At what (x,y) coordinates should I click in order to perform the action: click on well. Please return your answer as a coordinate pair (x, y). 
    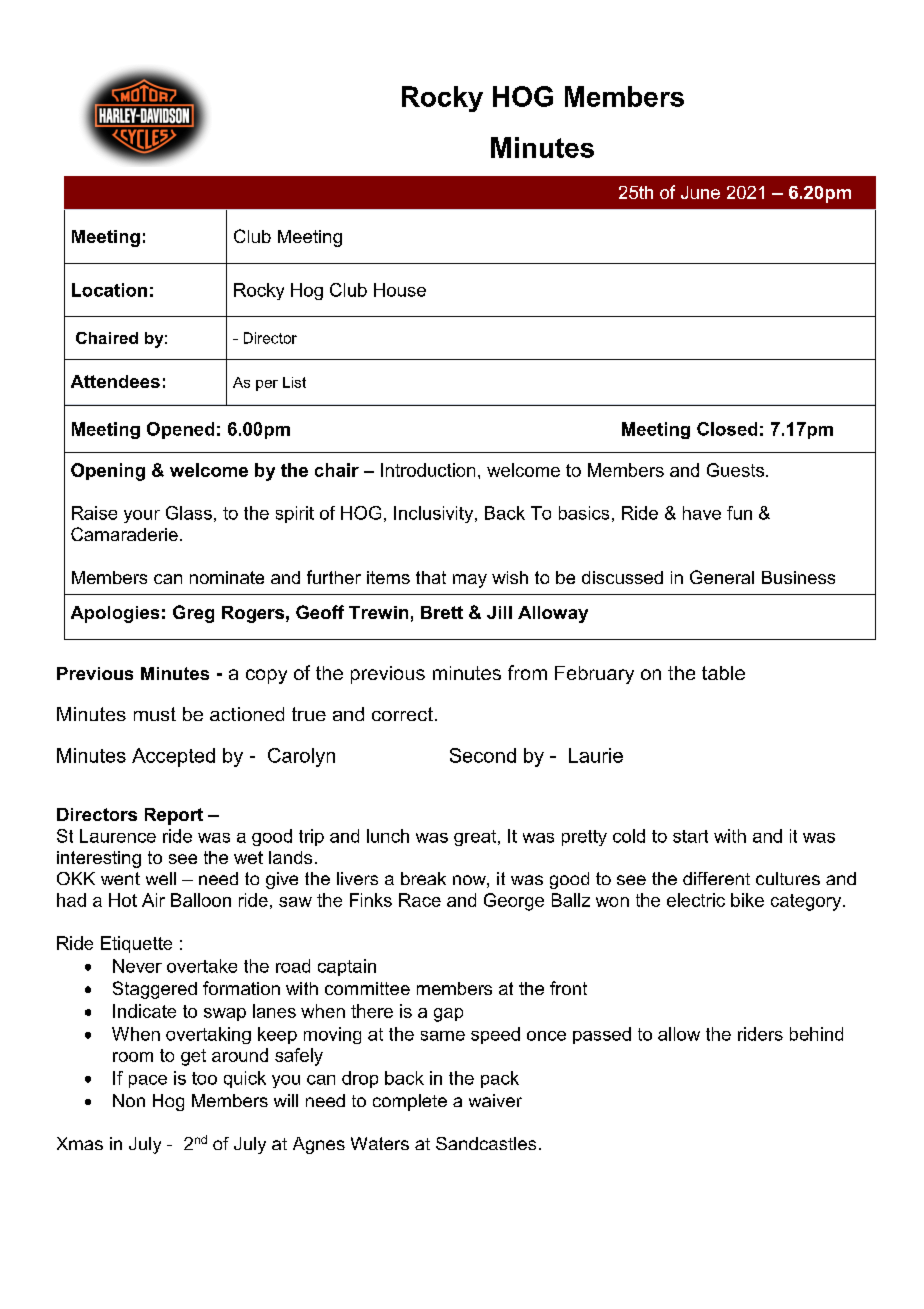
    Looking at the image, I should click on (161, 878).
